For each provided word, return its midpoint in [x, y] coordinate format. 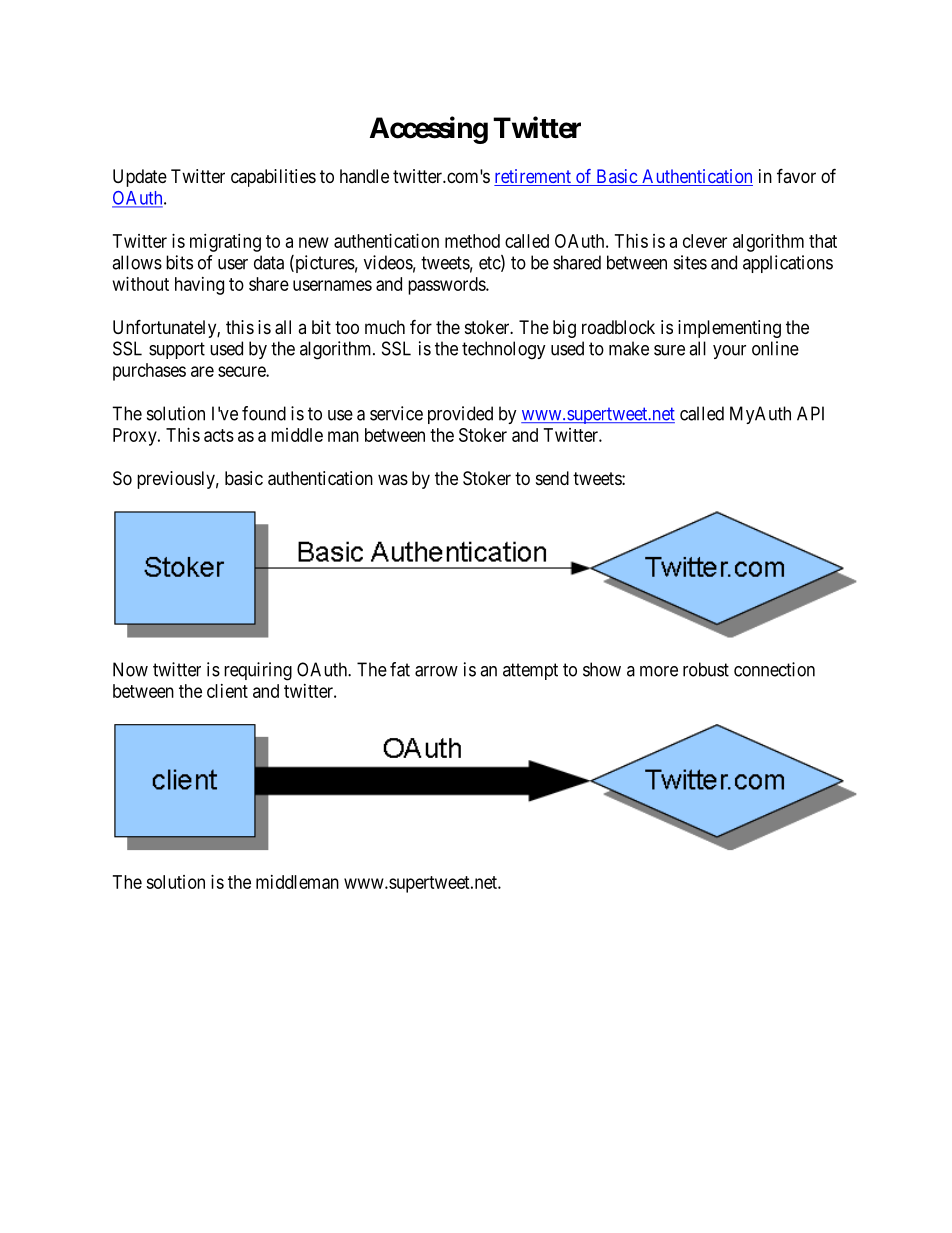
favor [796, 175]
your [729, 352]
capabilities [273, 178]
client [227, 691]
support [177, 350]
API [810, 413]
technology [504, 350]
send [552, 478]
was [393, 479]
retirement [533, 177]
